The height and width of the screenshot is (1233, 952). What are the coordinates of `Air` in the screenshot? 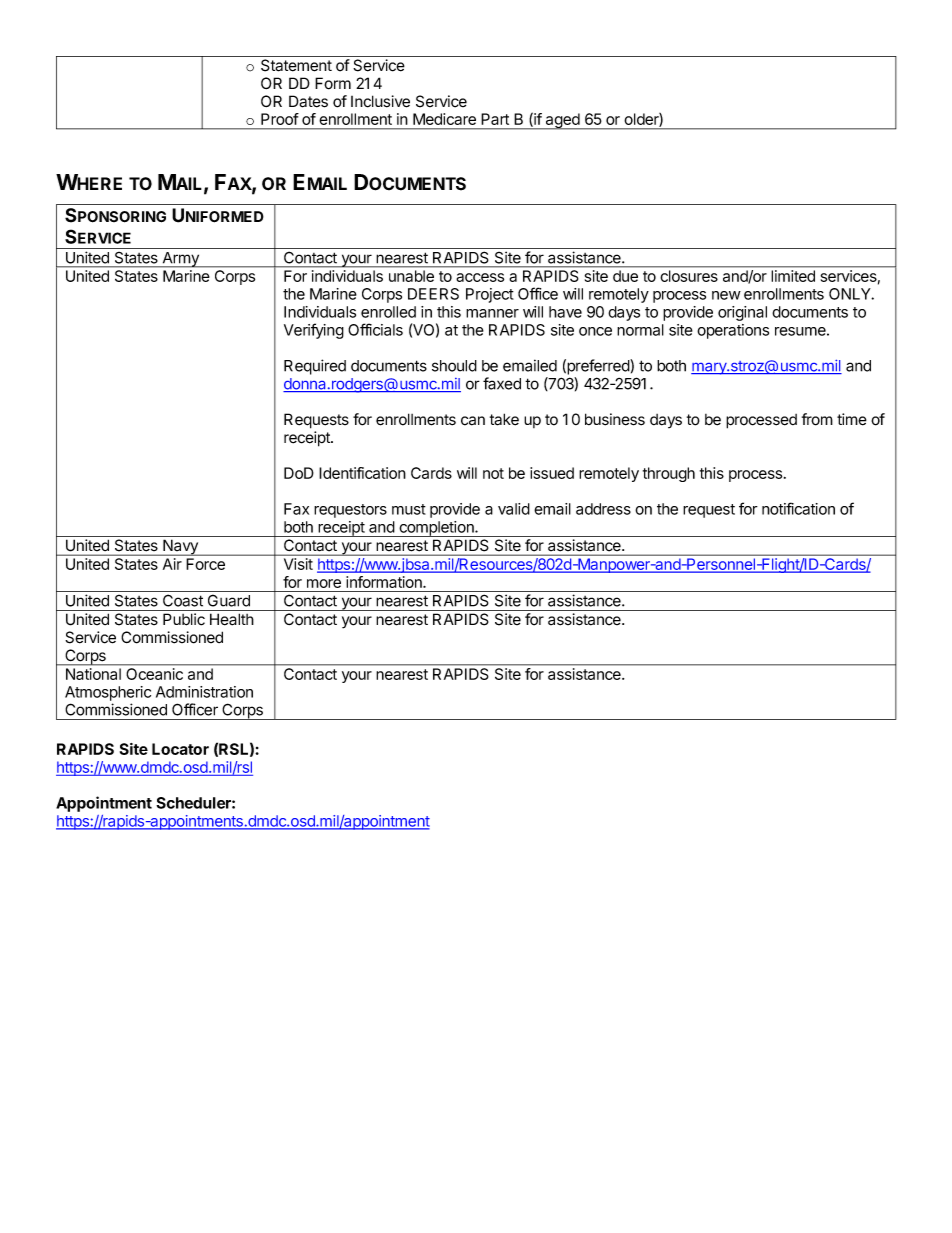 It's located at (172, 564).
